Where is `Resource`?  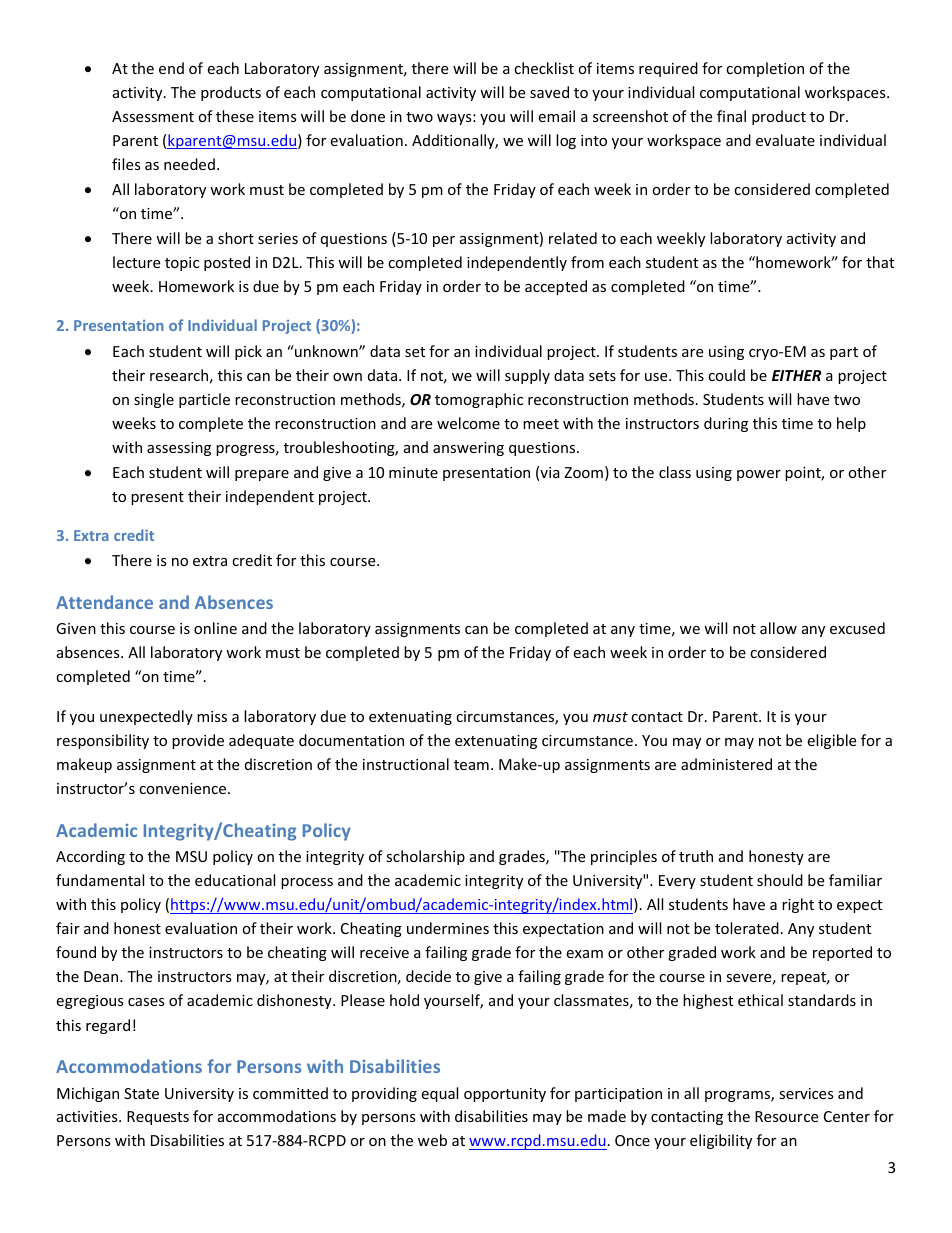 Resource is located at coordinates (786, 1116).
